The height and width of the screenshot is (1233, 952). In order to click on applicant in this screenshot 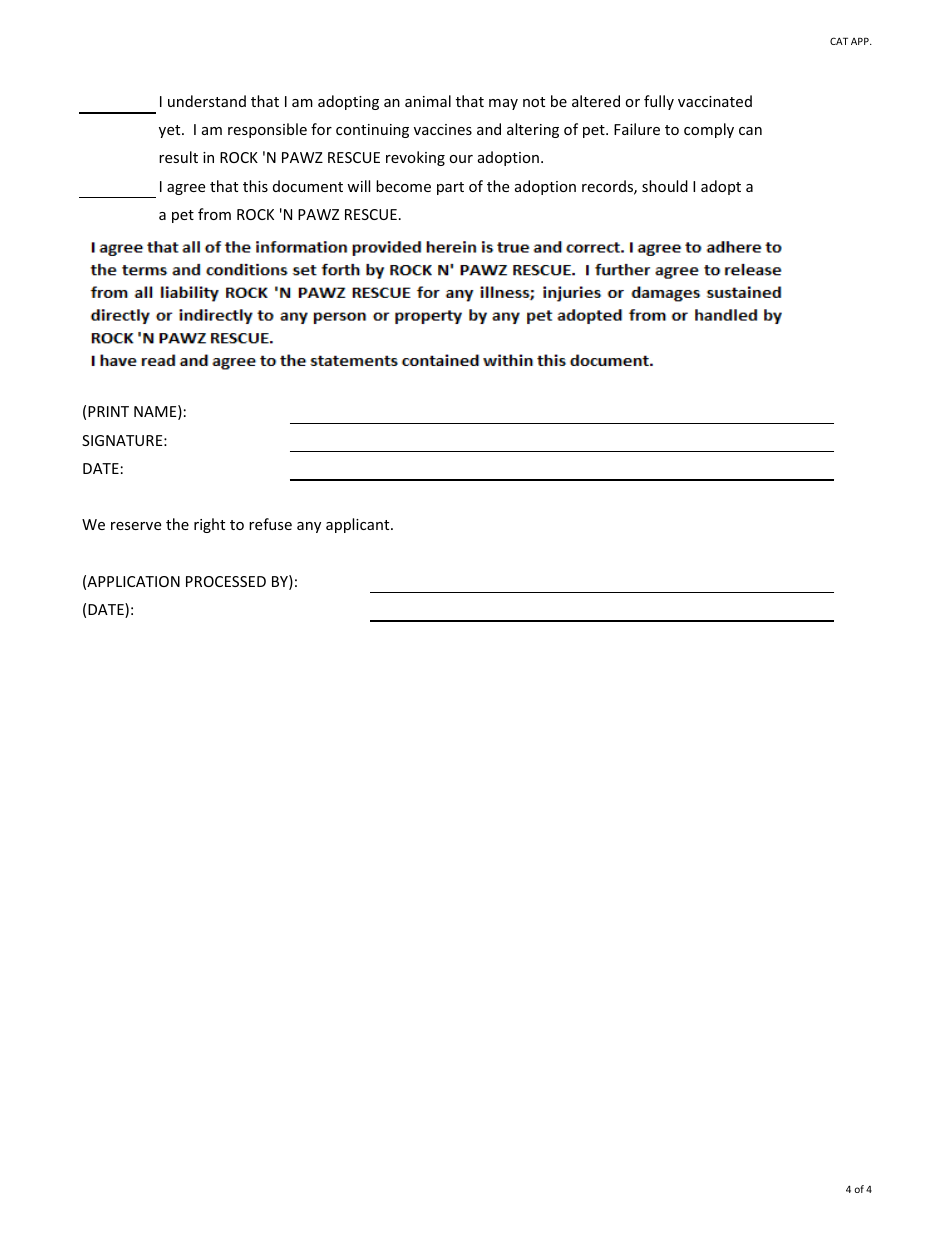, I will do `click(359, 525)`.
